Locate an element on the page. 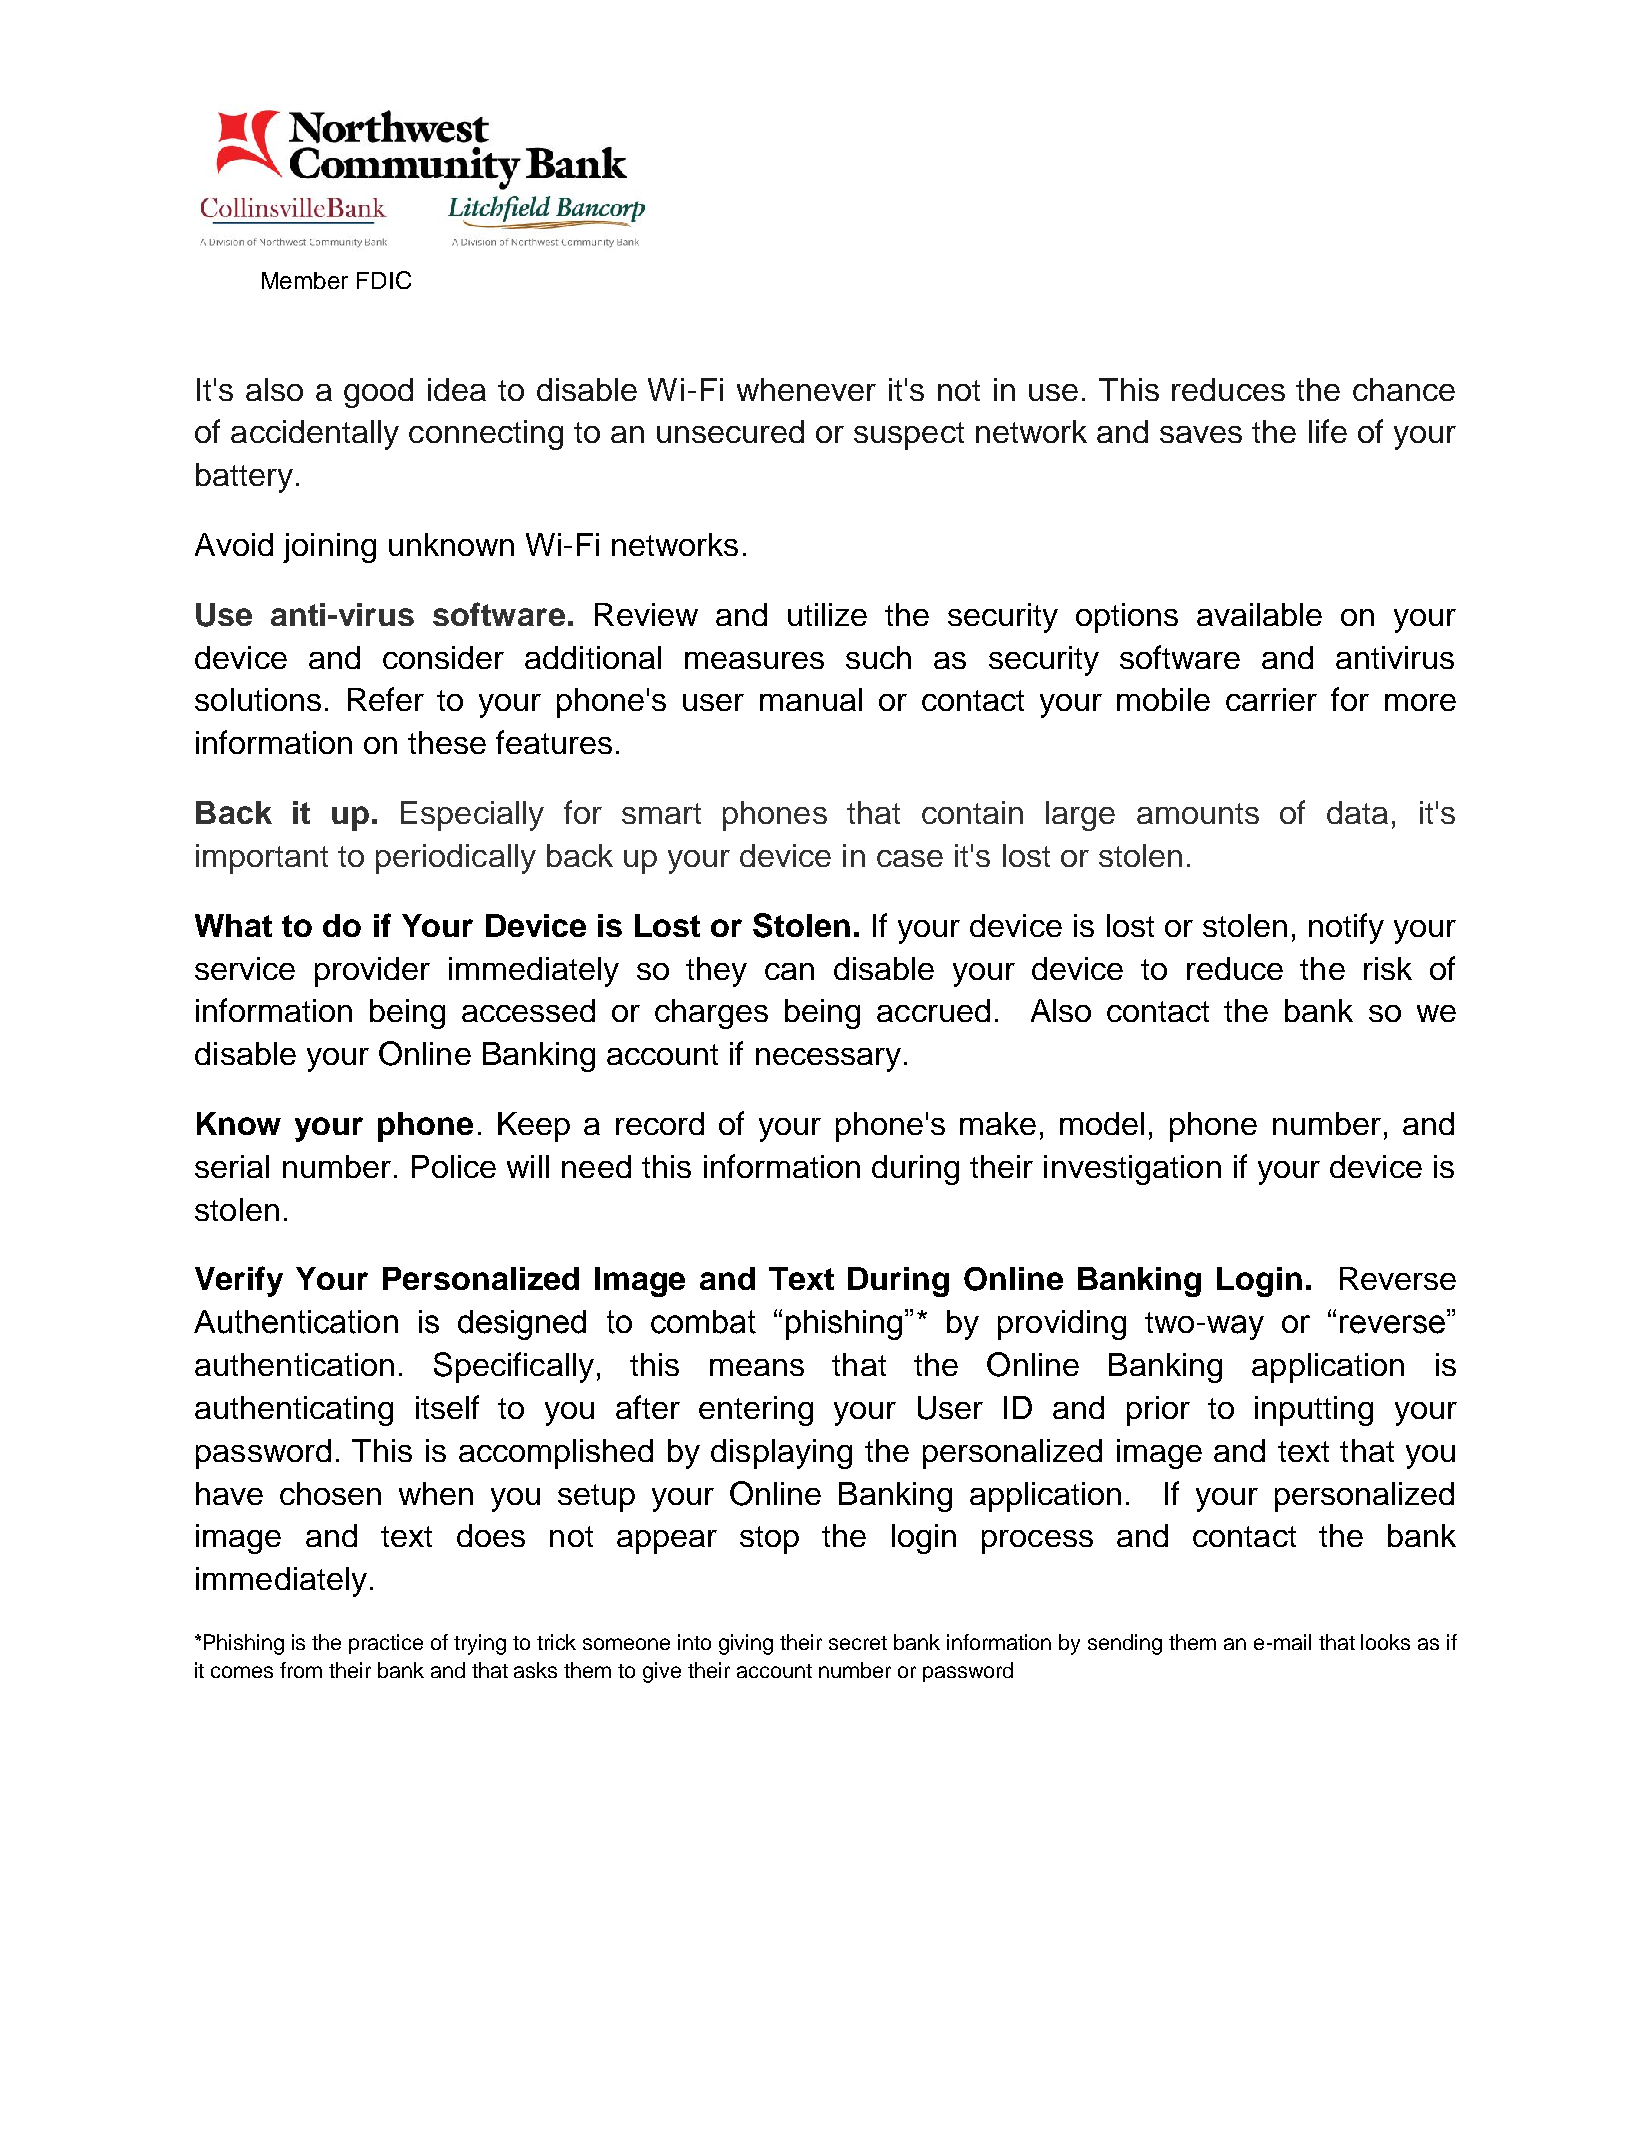  practice is located at coordinates (386, 1644).
